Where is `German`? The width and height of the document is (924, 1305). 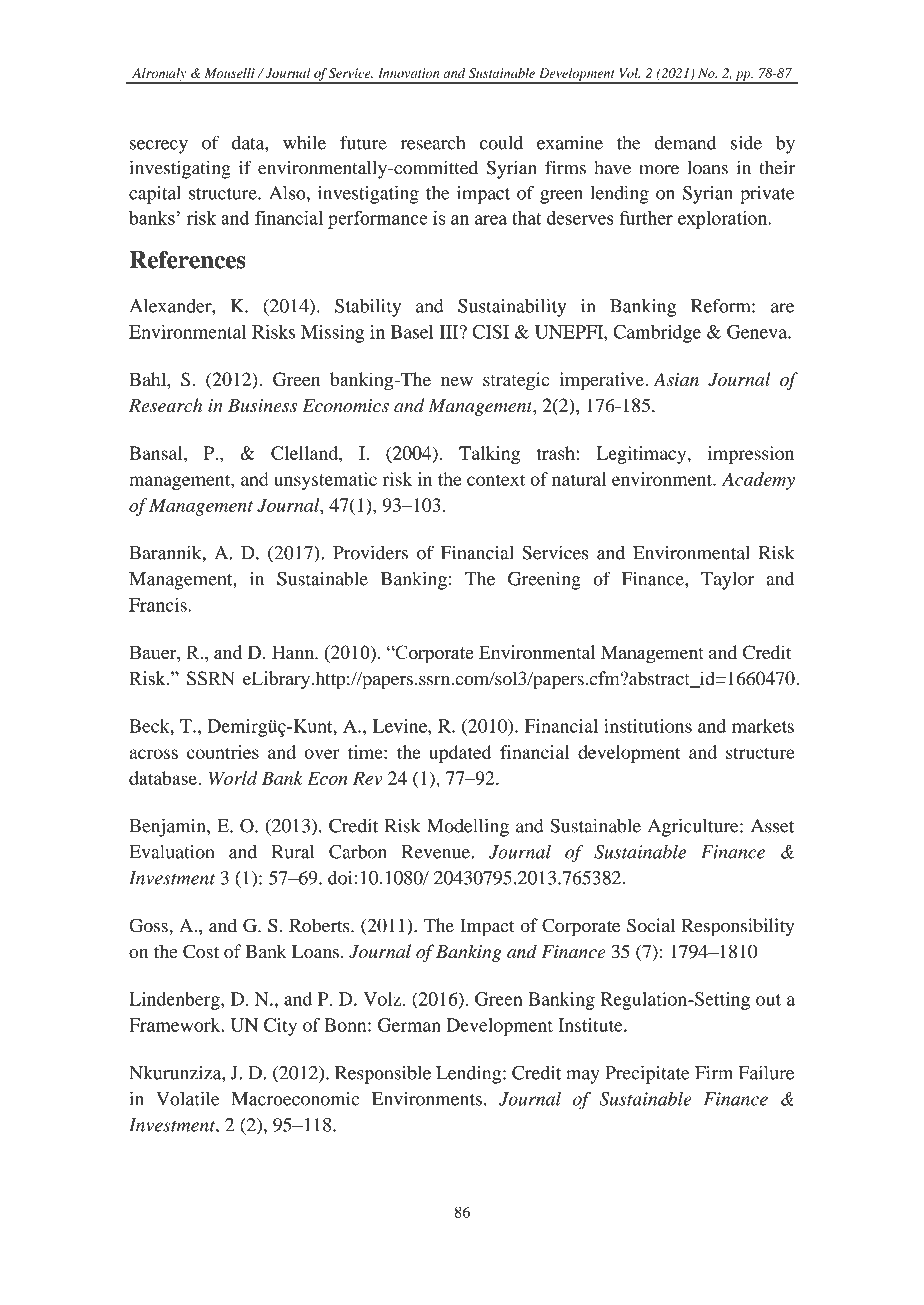 German is located at coordinates (409, 1025).
